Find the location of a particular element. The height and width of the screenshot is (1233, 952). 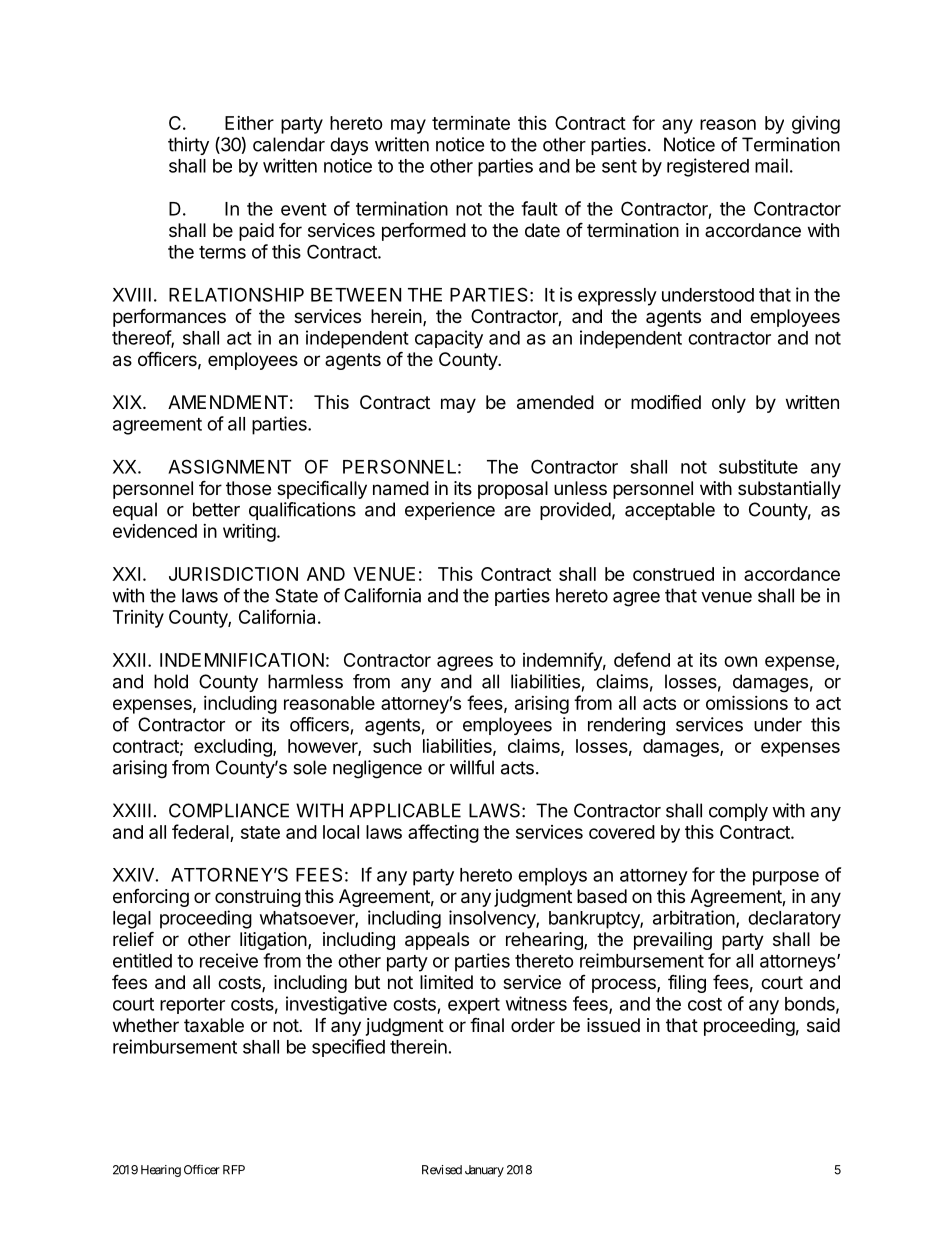

January is located at coordinates (484, 1171).
